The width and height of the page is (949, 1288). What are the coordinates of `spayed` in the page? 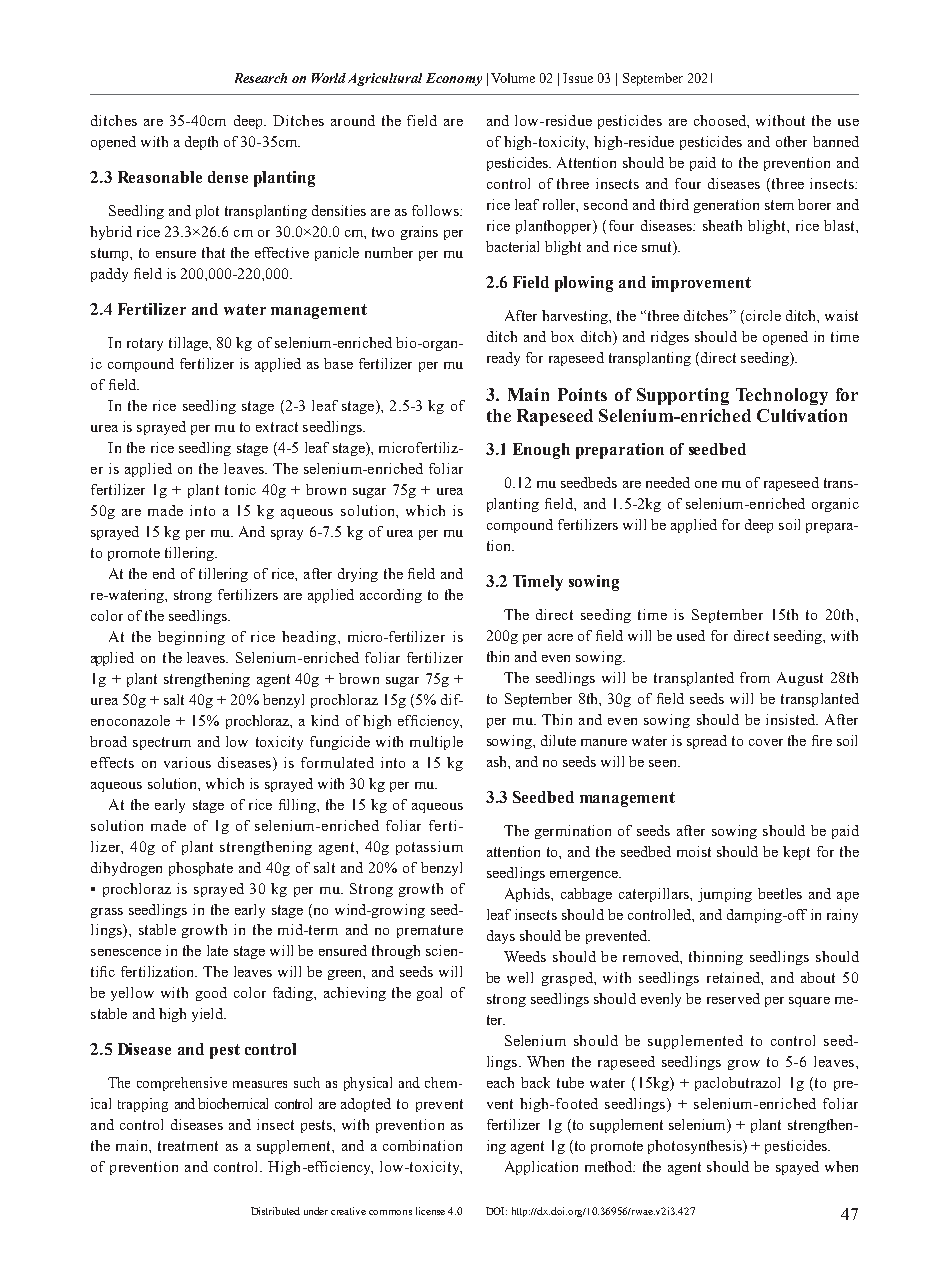 It's located at (797, 1168).
